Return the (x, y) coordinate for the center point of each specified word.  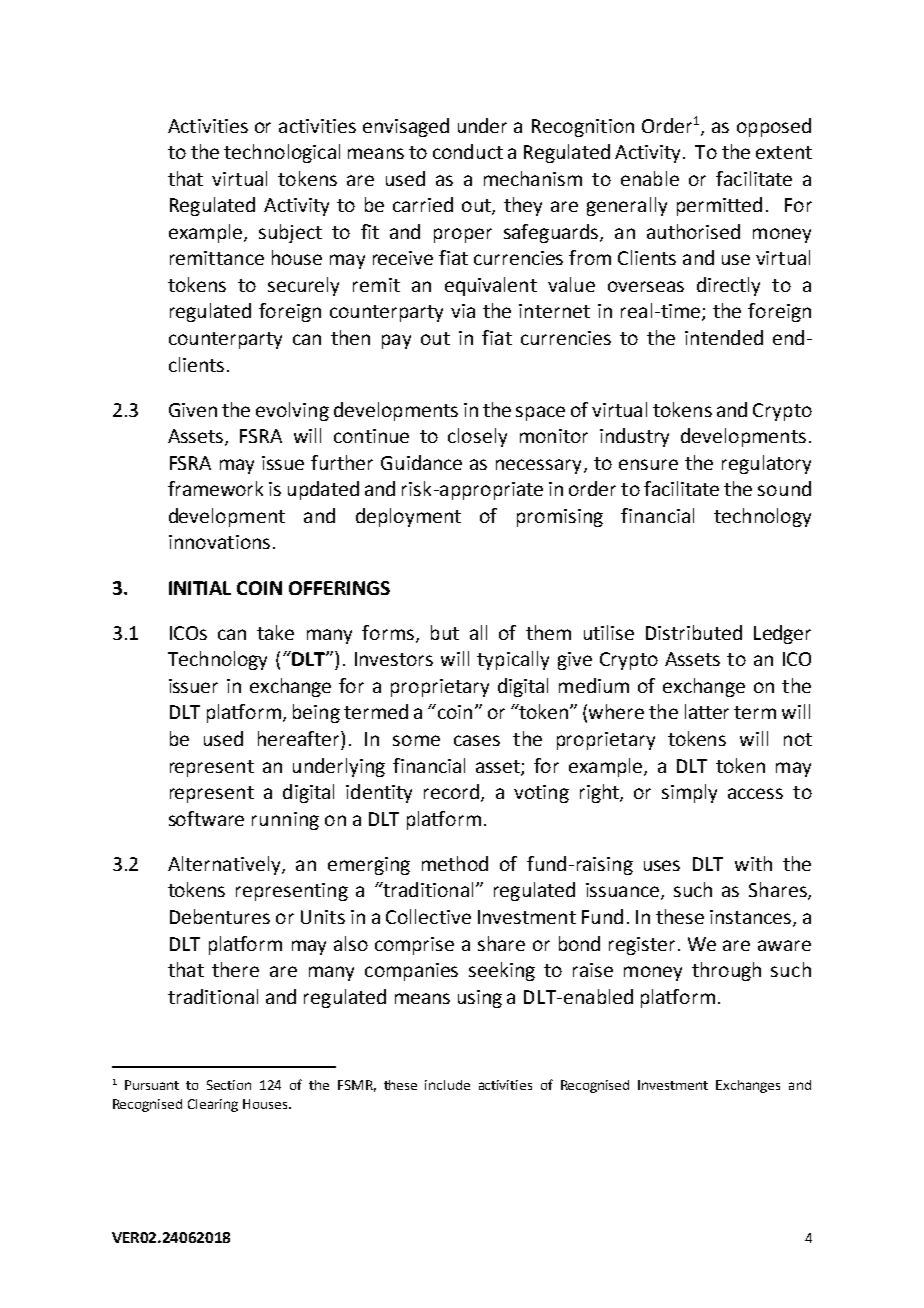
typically (513, 660)
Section (229, 1085)
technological (282, 153)
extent (784, 152)
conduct (468, 151)
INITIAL (200, 588)
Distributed (694, 632)
